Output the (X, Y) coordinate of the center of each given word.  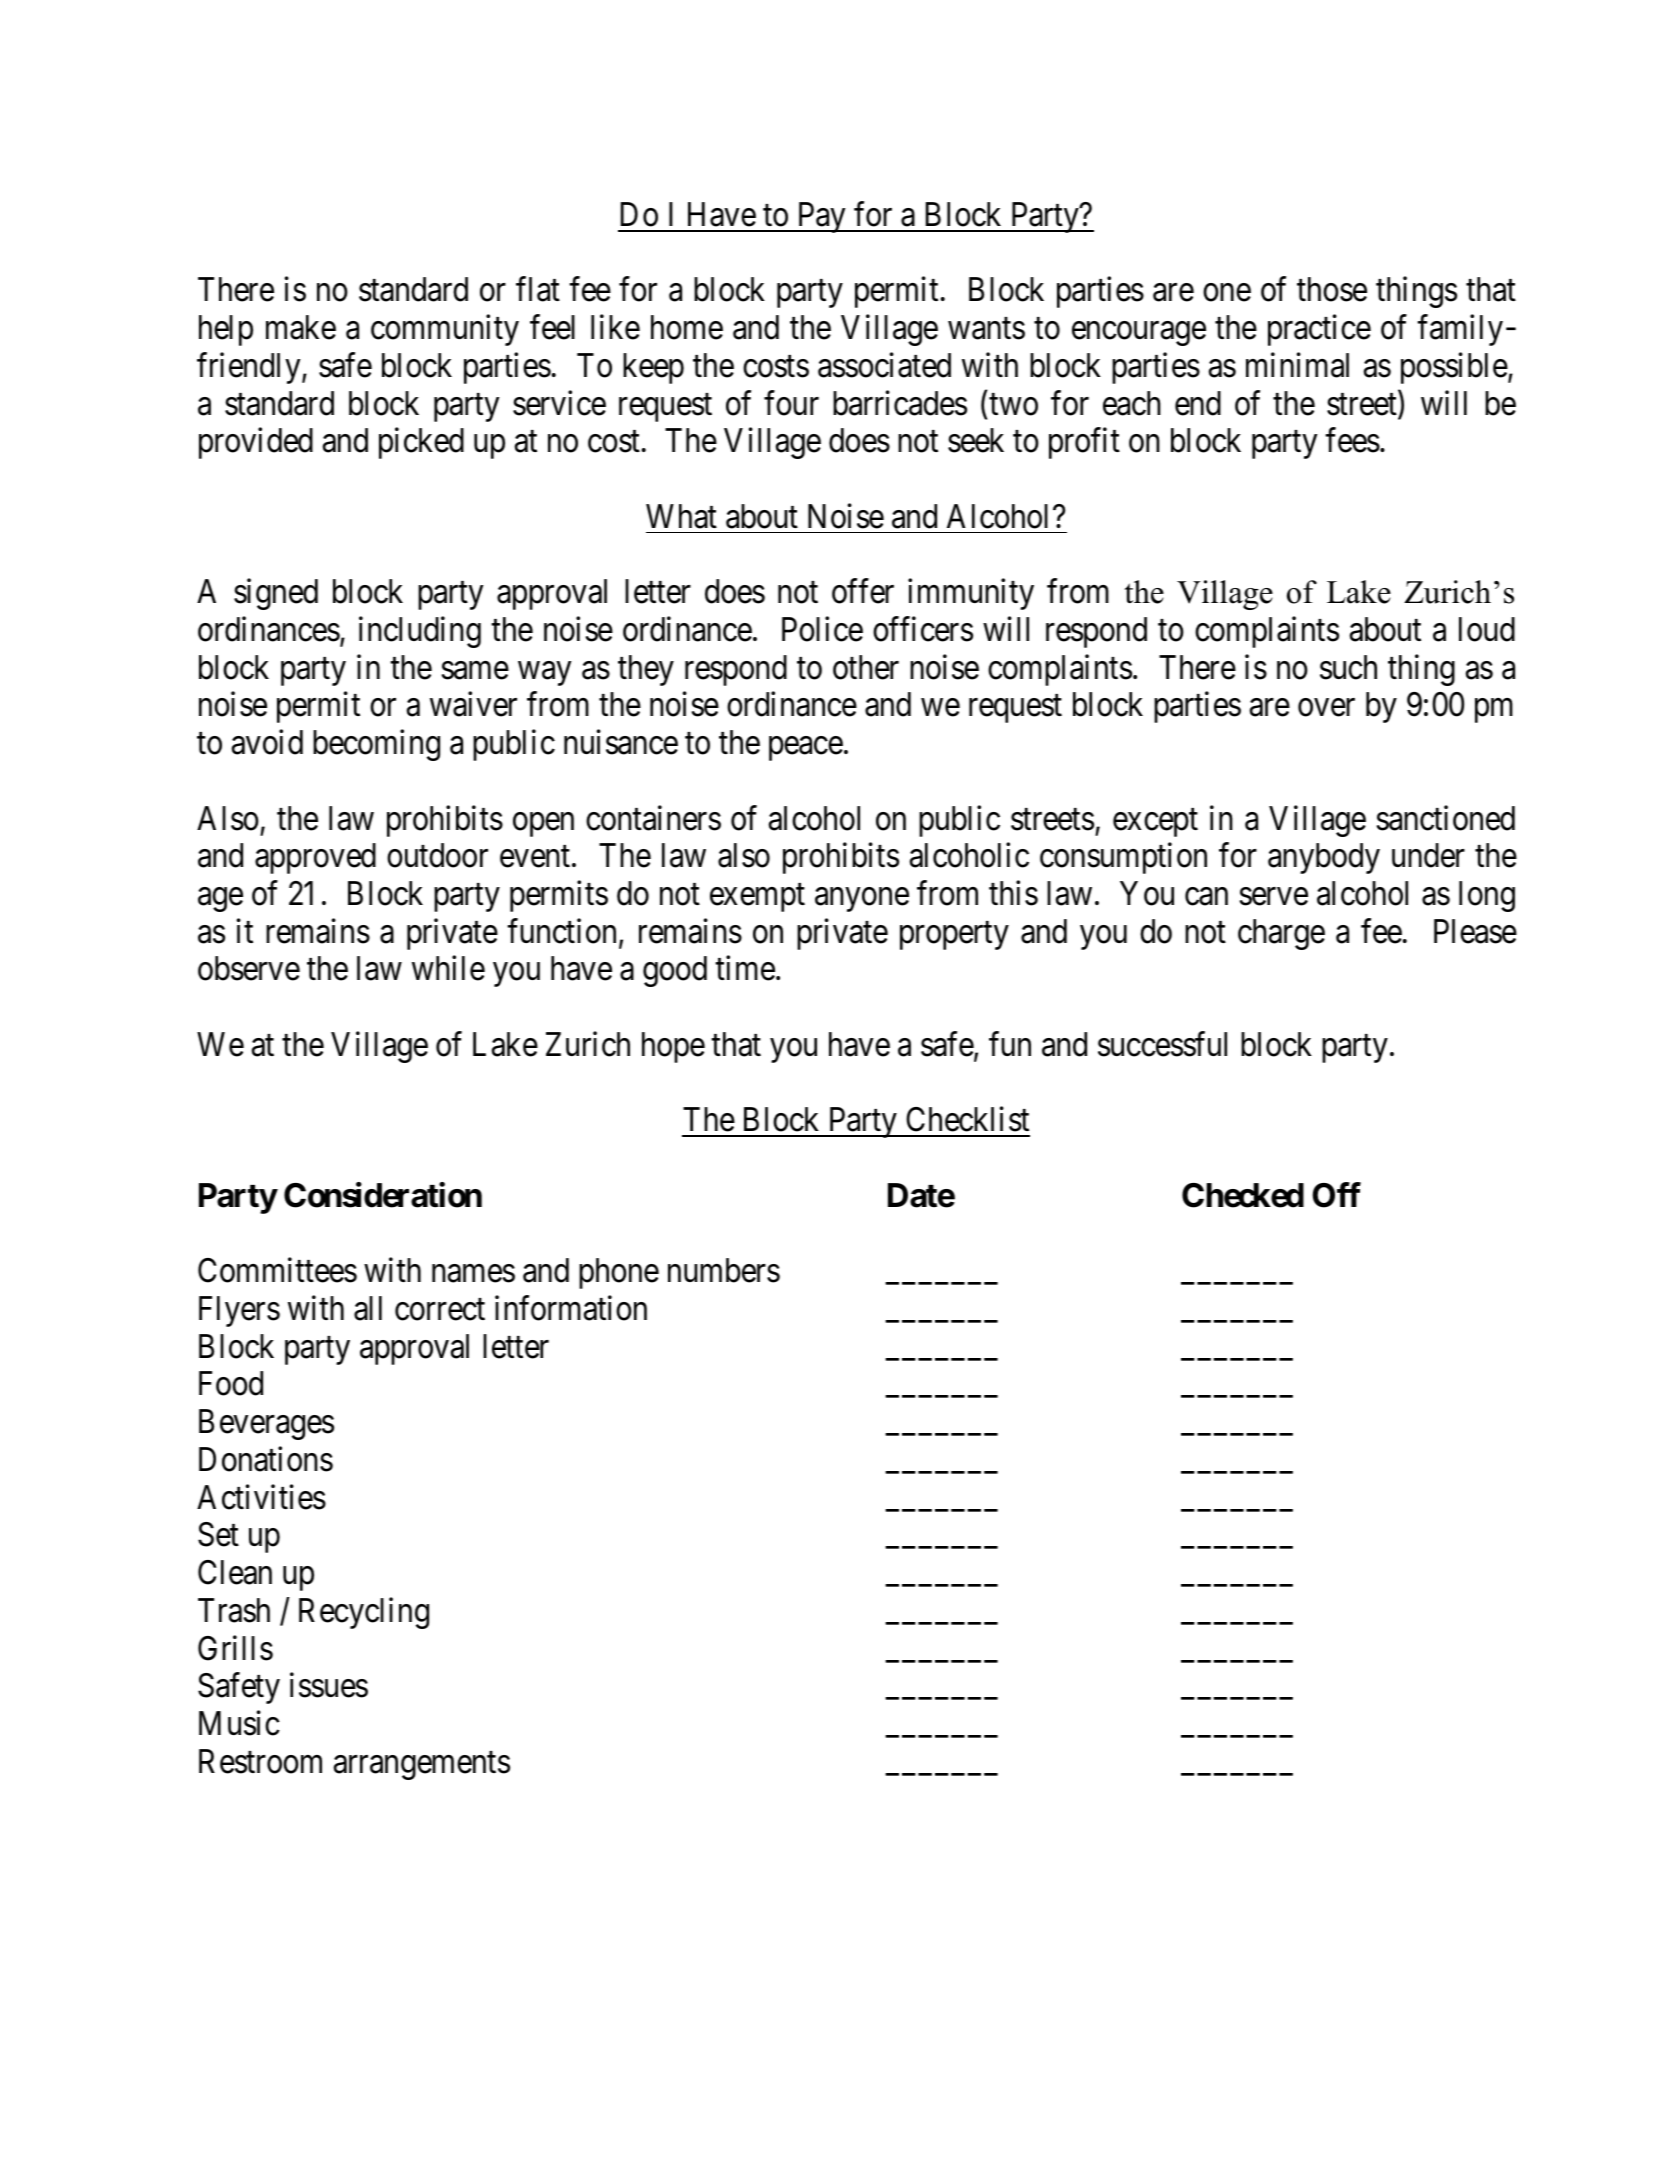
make (301, 327)
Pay (821, 217)
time (745, 968)
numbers (724, 1270)
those (1332, 289)
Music (239, 1723)
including (420, 632)
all (368, 1308)
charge (1281, 934)
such (1348, 667)
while (448, 968)
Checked (1243, 1195)
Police (822, 629)
